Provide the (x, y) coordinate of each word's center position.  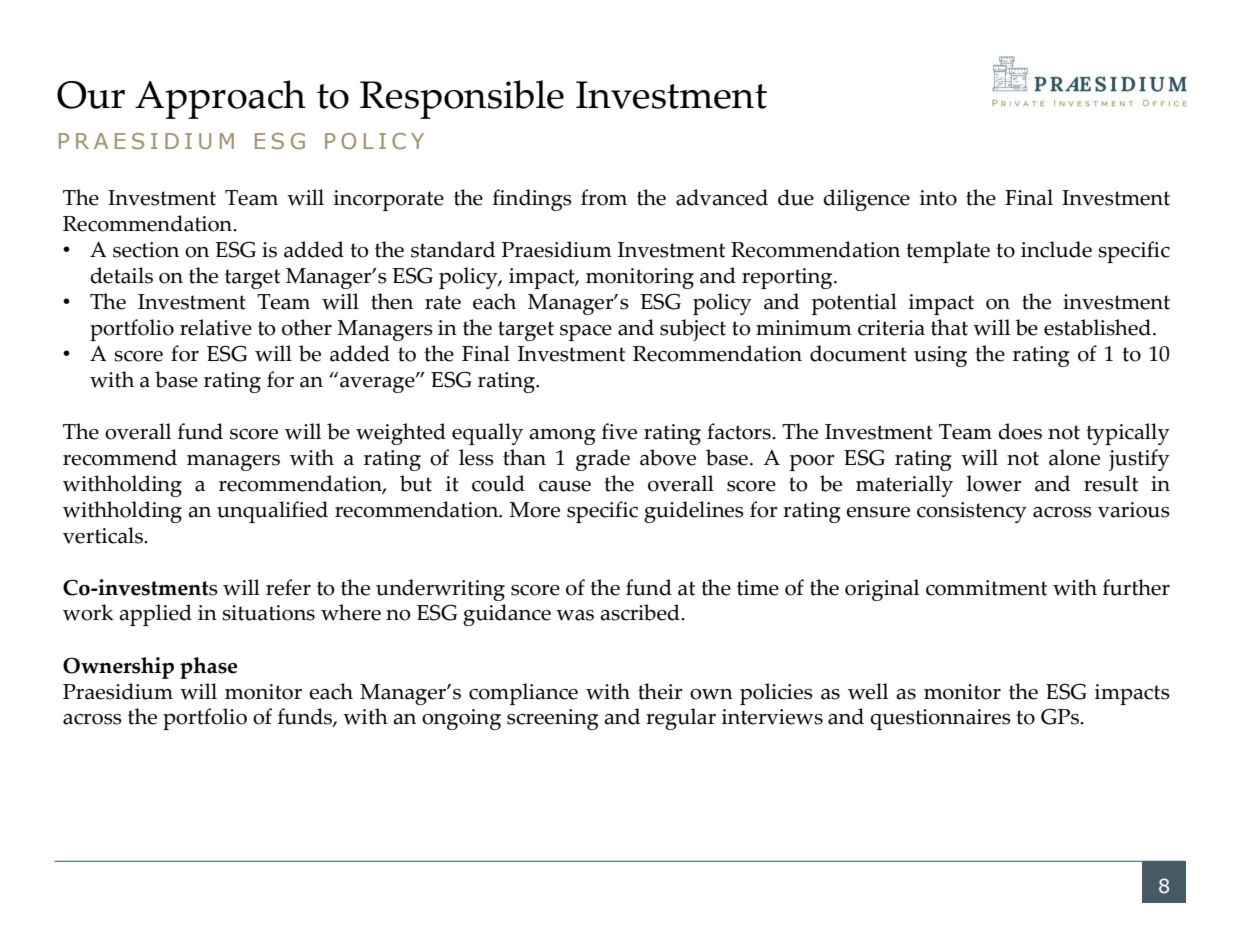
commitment (986, 588)
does (1020, 431)
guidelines (694, 512)
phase (208, 668)
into (938, 198)
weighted (401, 434)
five (619, 431)
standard (453, 249)
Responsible (462, 99)
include (1056, 249)
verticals (104, 535)
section (146, 250)
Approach (220, 99)
